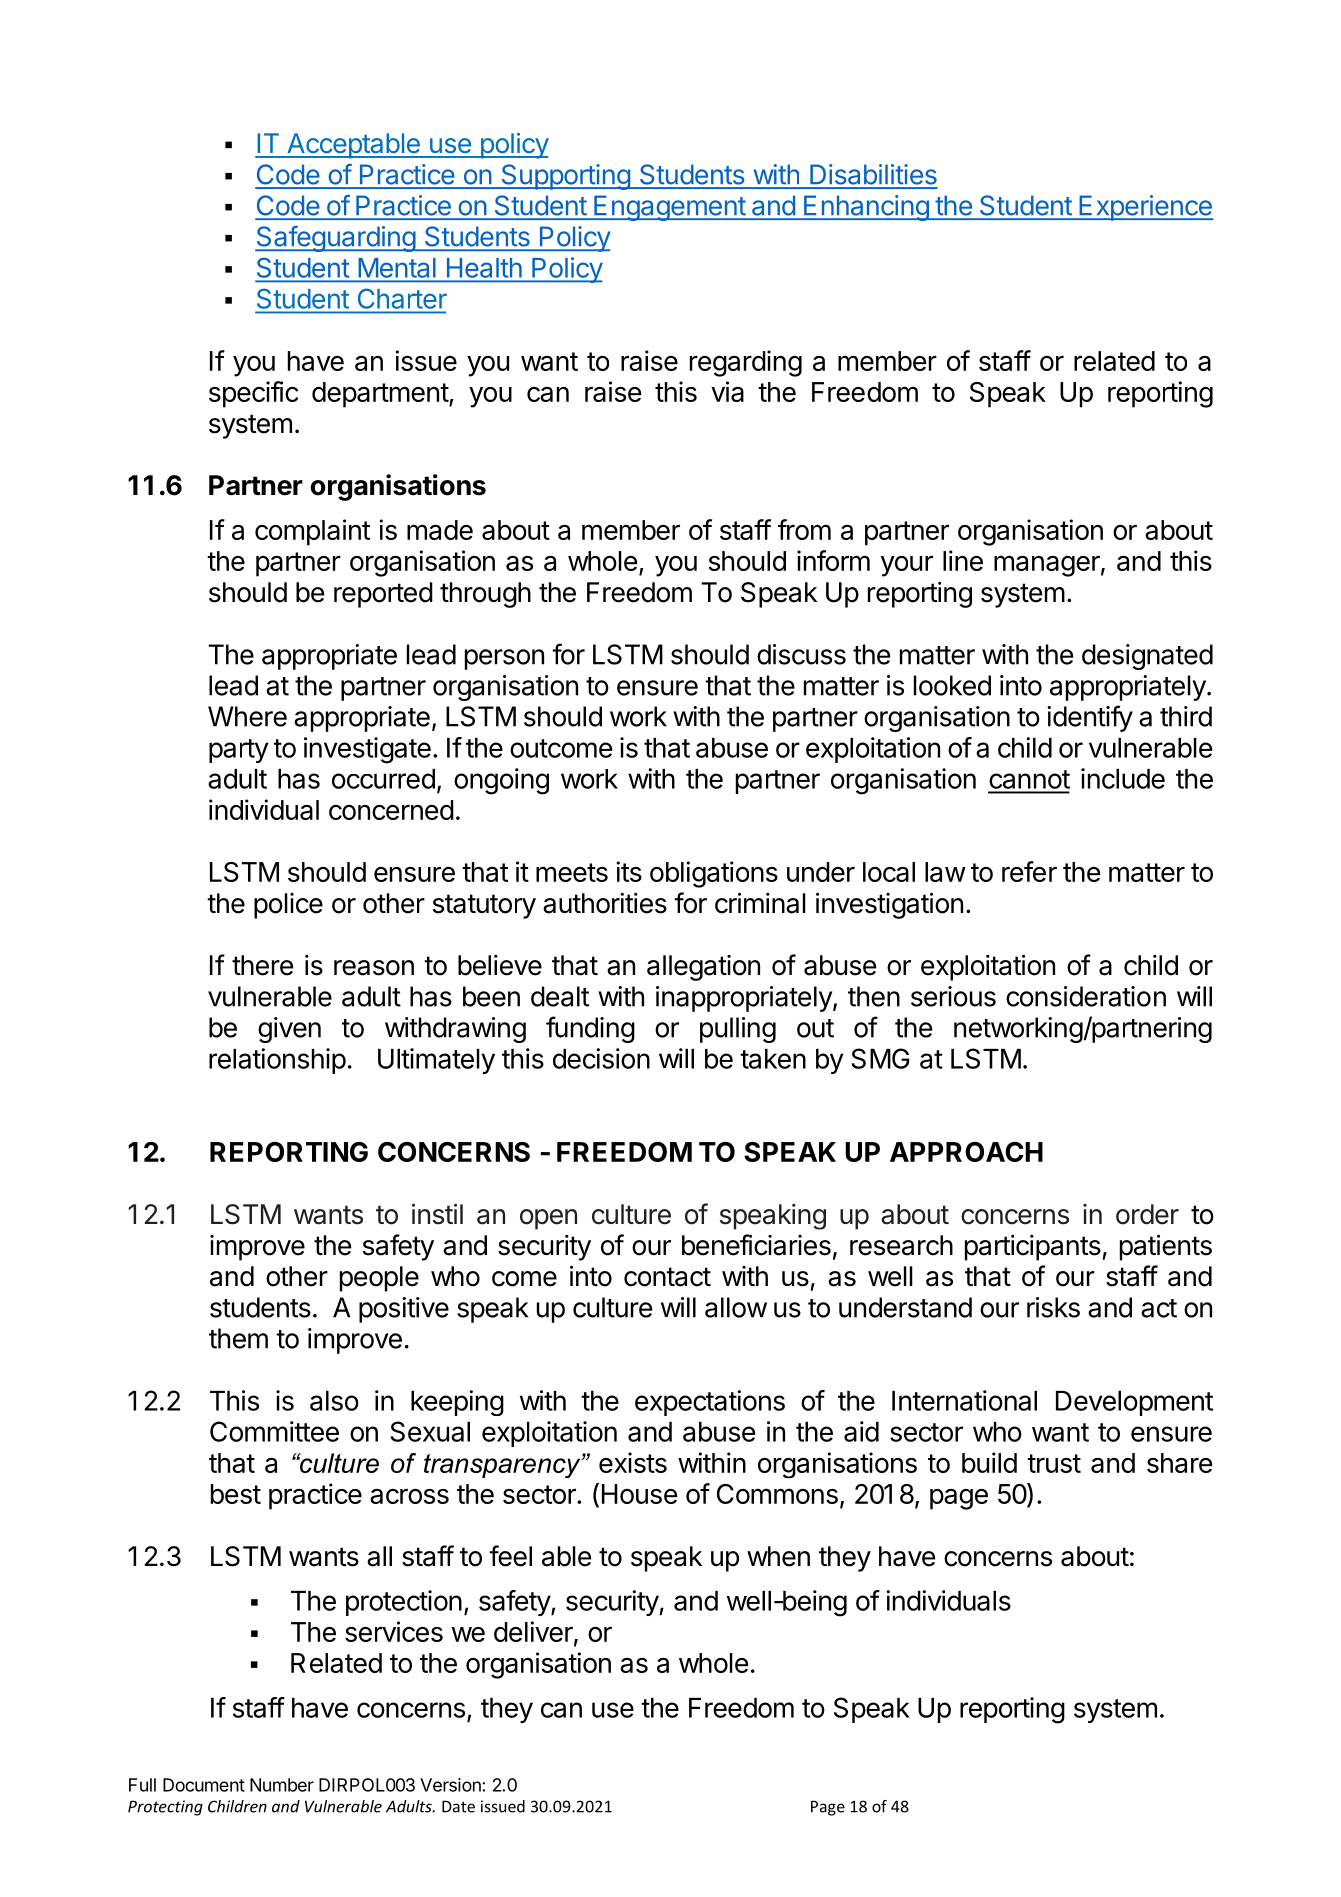 The width and height of the document is (1341, 1897). Describe the element at coordinates (336, 239) in the document. I see `Safeguarding` at that location.
